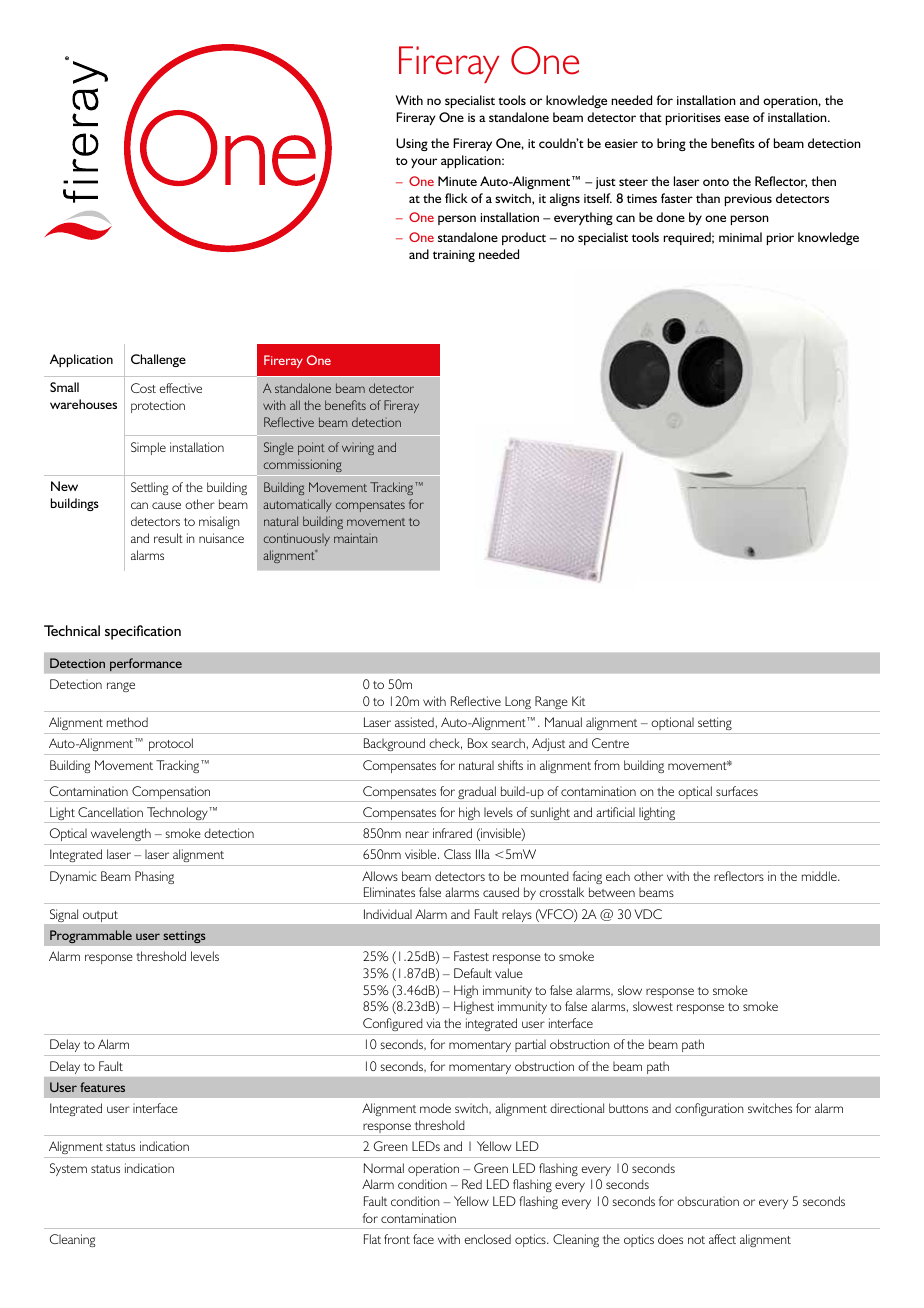  Describe the element at coordinates (736, 118) in the document. I see `ease` at that location.
